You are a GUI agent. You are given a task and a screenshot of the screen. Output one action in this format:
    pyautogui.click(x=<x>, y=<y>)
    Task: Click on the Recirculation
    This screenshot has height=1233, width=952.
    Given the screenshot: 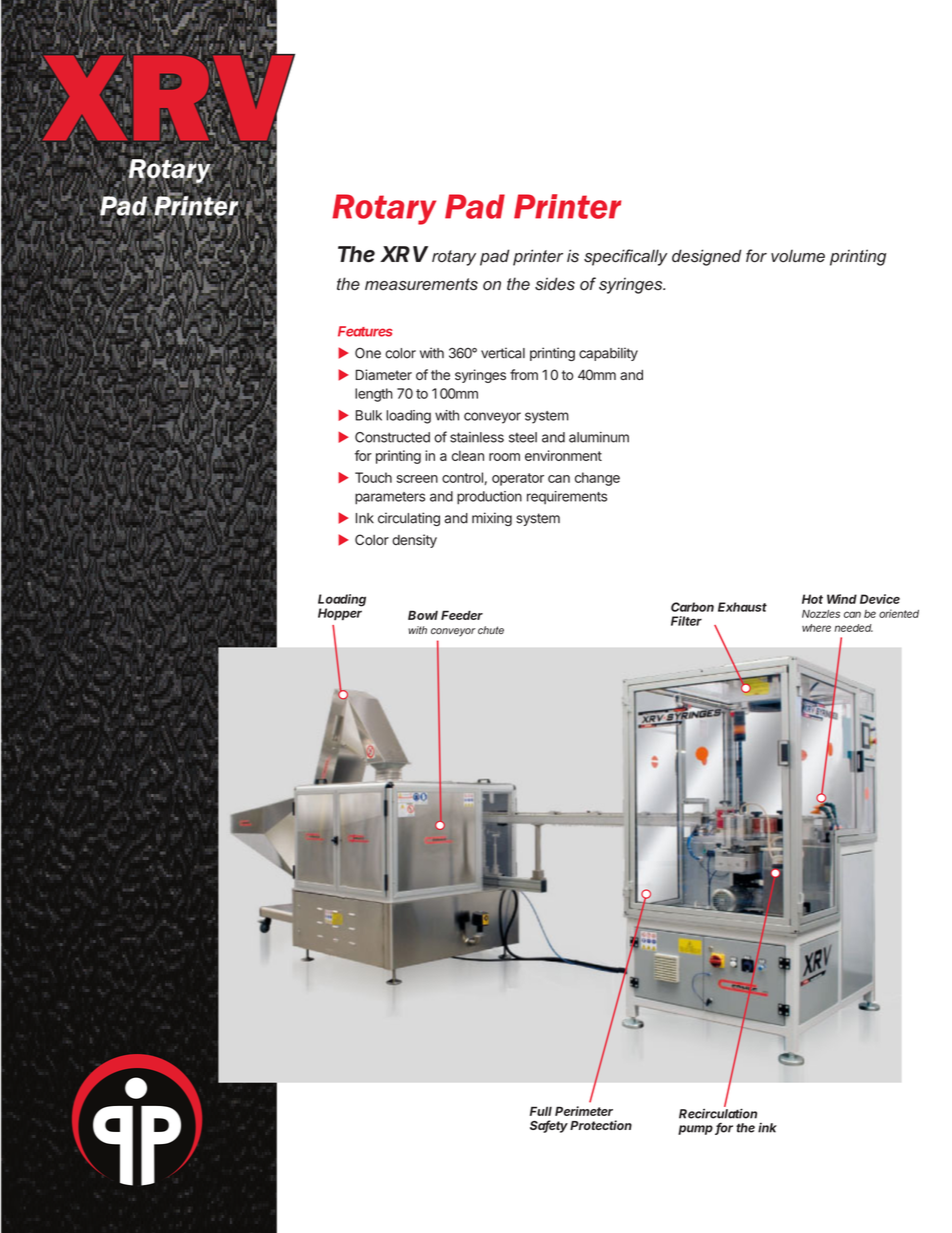 What is the action you would take?
    pyautogui.click(x=718, y=1113)
